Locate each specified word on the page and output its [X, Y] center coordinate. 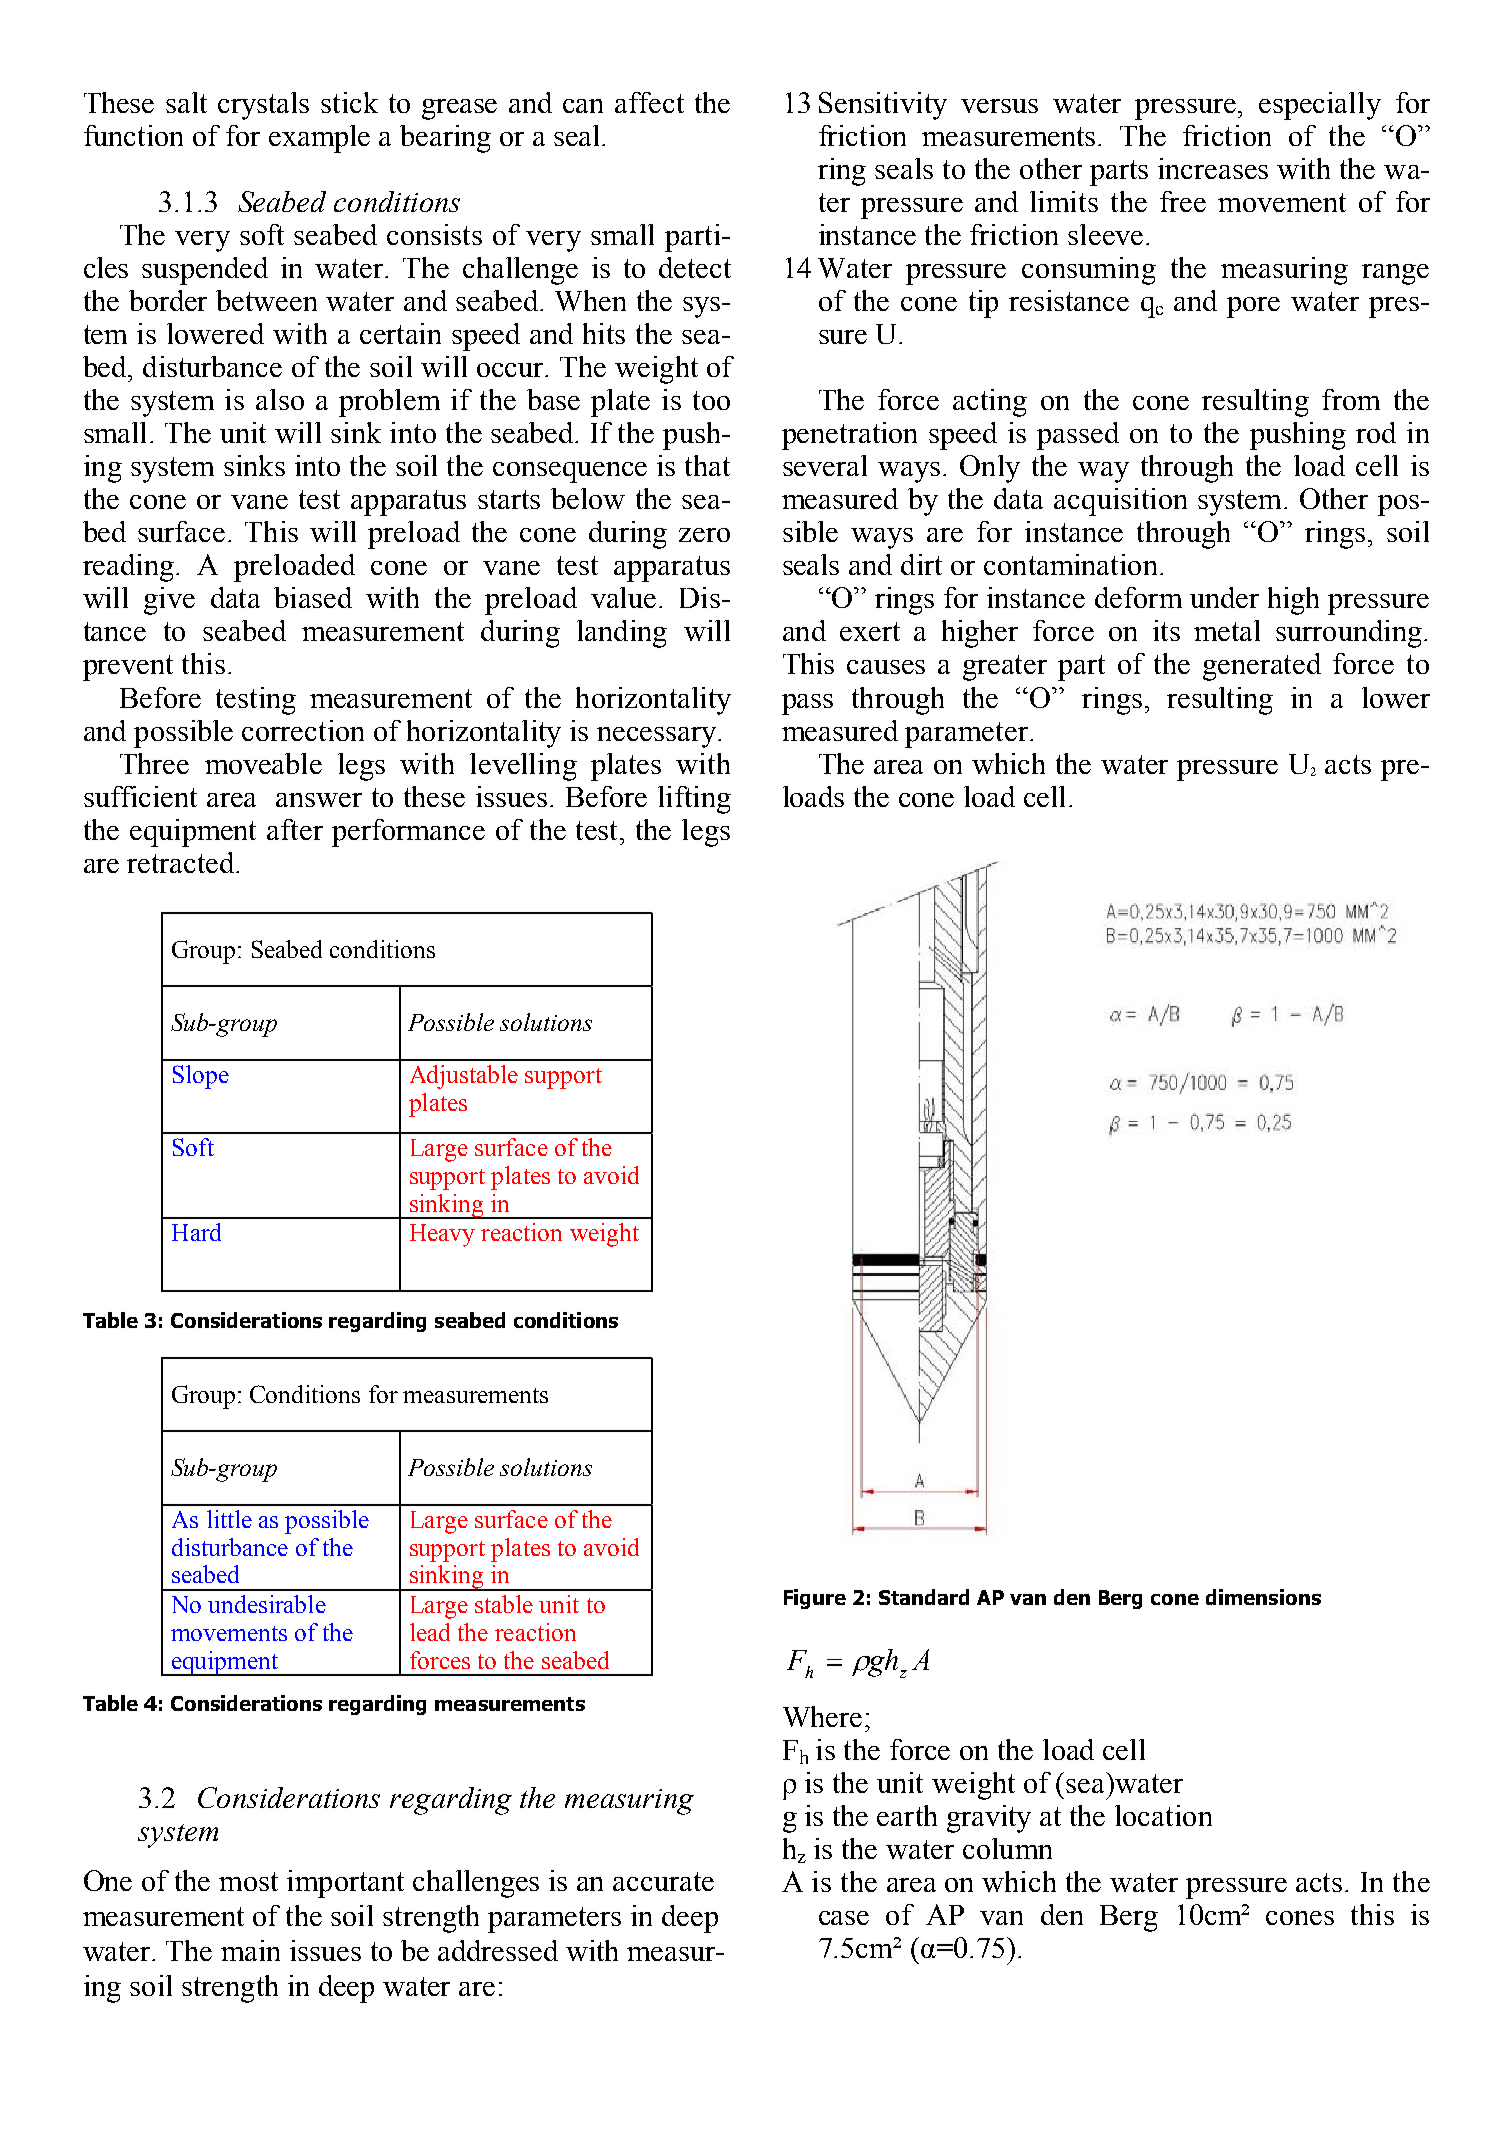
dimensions [1263, 1597]
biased [313, 597]
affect [649, 102]
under [1224, 597]
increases [1213, 168]
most [248, 1881]
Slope [201, 1077]
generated [1262, 667]
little [229, 1519]
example [319, 139]
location [1163, 1815]
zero [704, 535]
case [844, 1918]
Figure [815, 1599]
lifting [694, 800]
